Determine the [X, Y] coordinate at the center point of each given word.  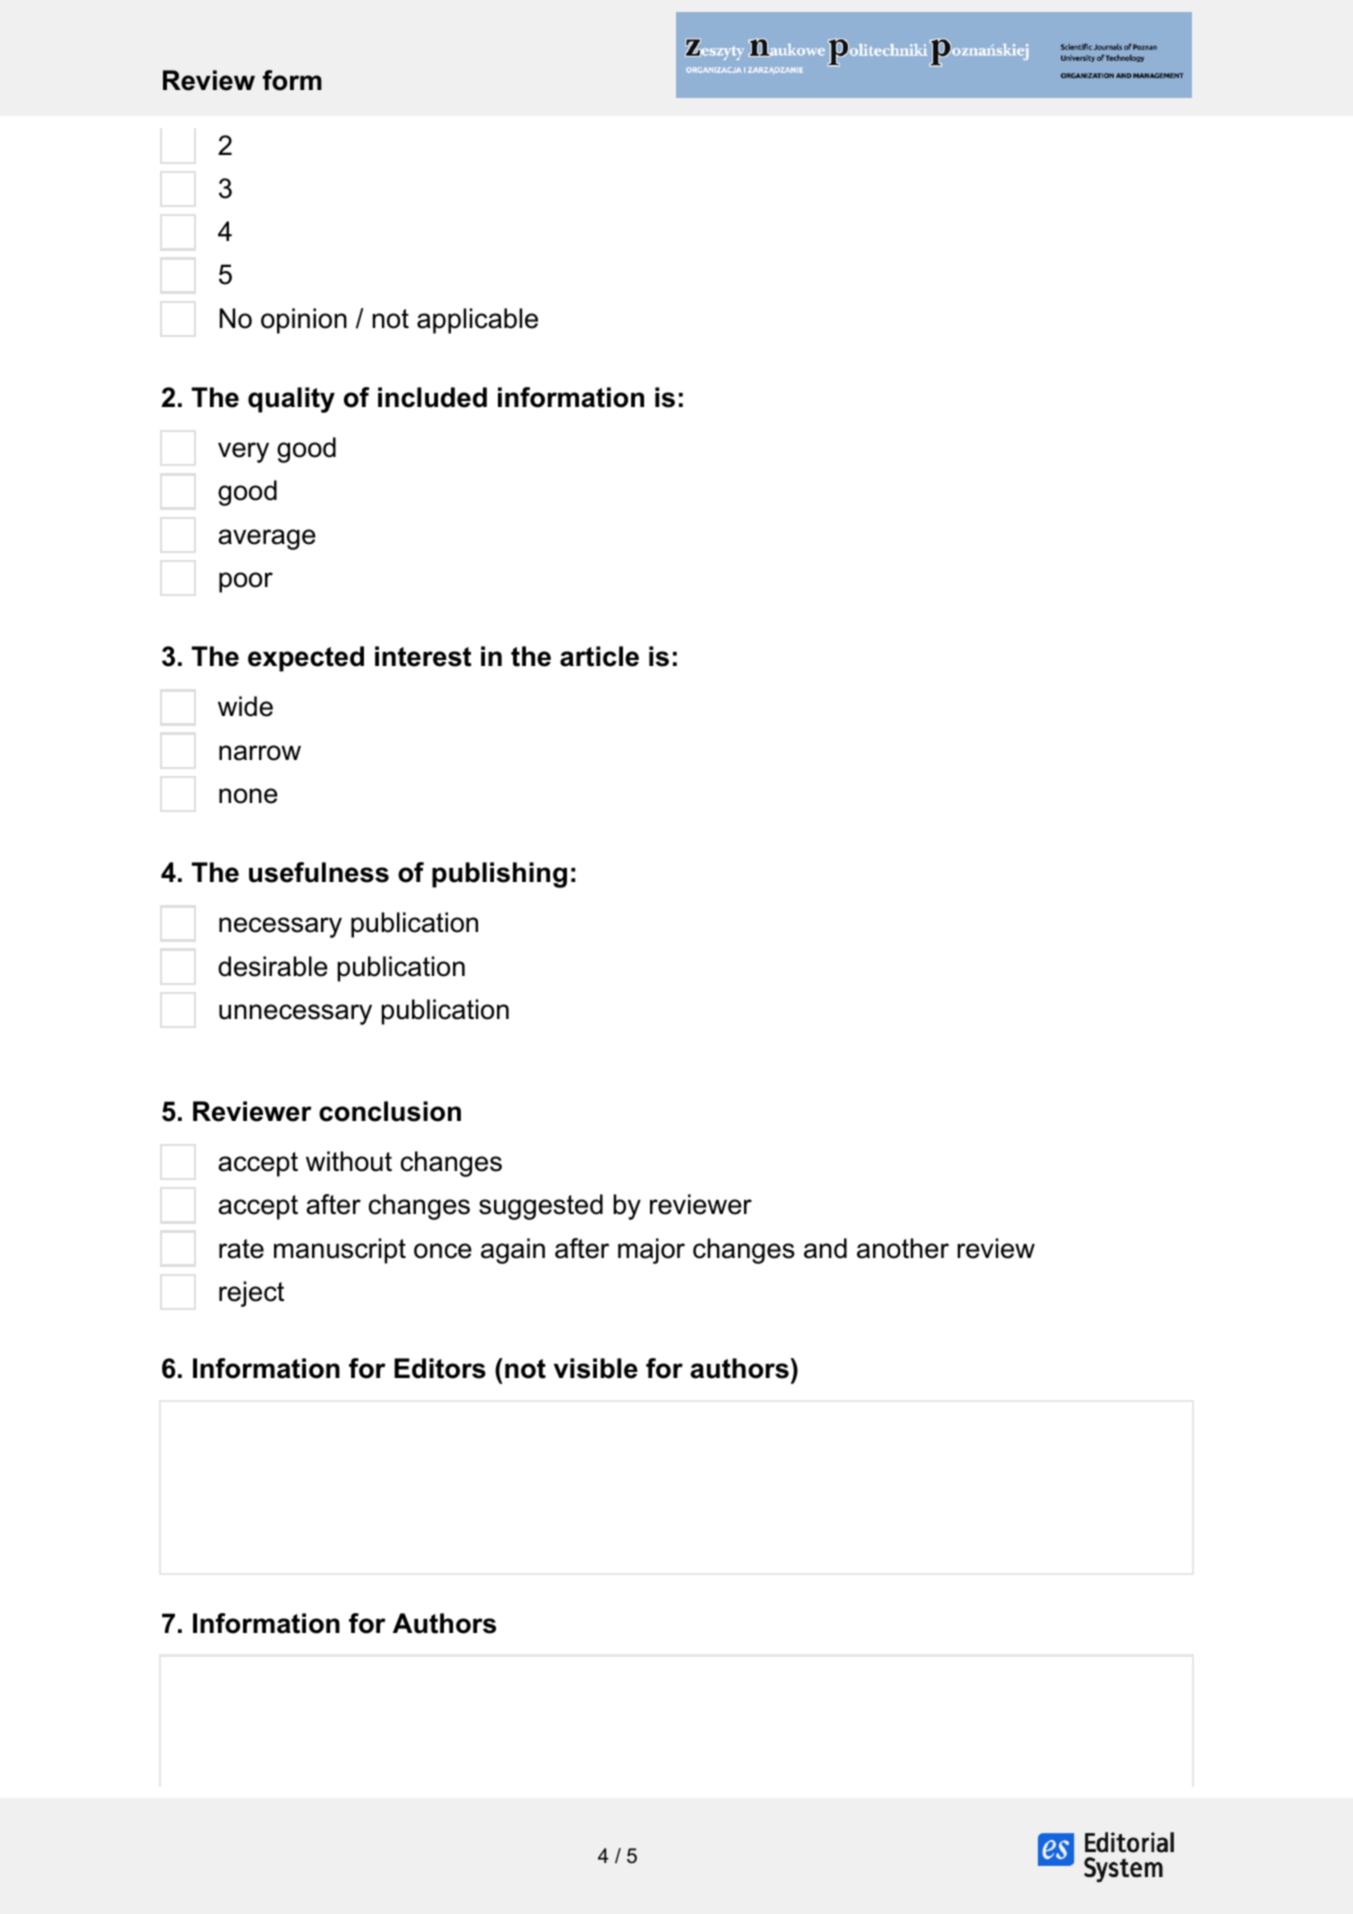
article [599, 656]
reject [251, 1294]
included [432, 397]
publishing [499, 875]
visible [596, 1368]
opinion [304, 321]
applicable [477, 321]
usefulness [319, 872]
